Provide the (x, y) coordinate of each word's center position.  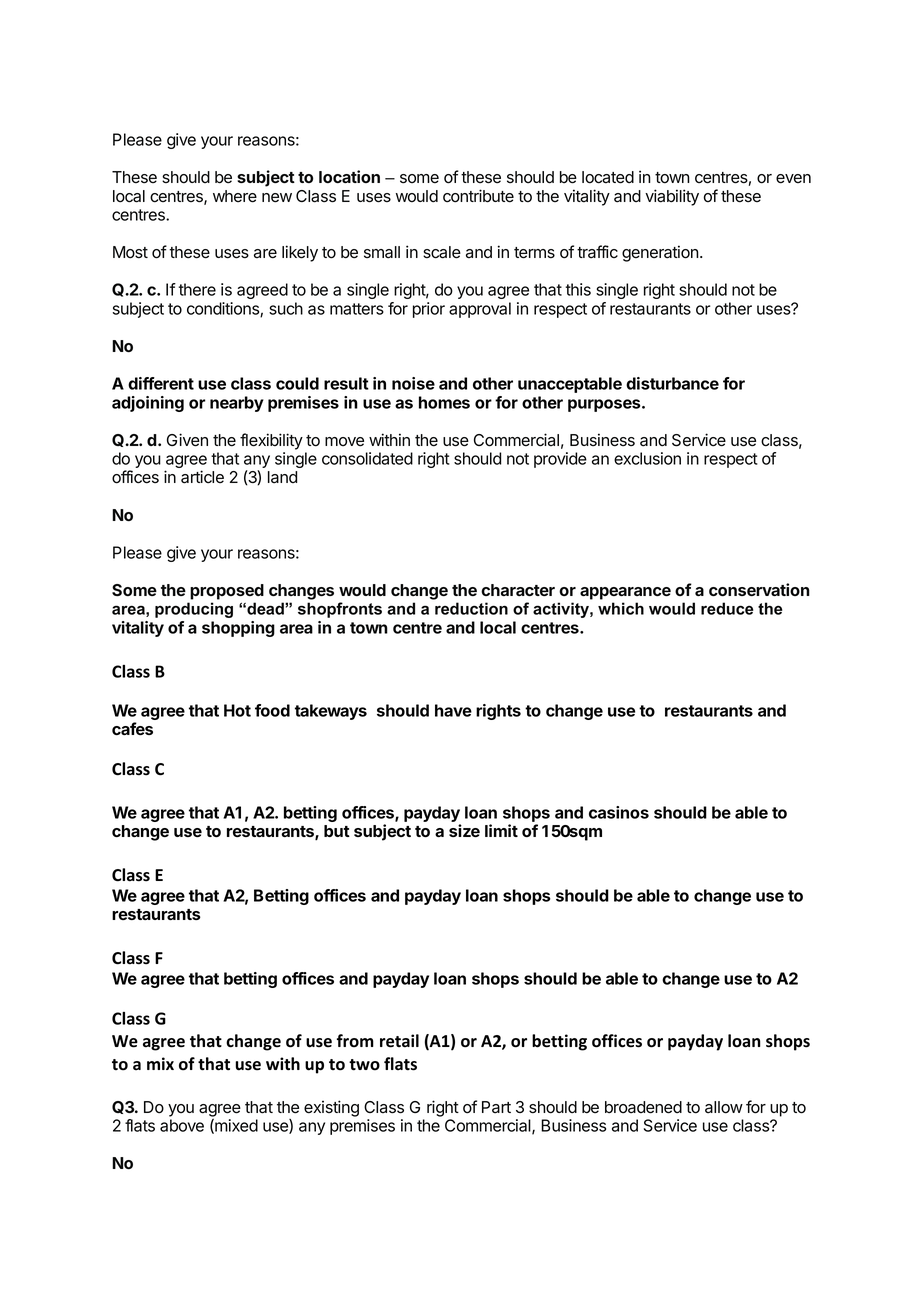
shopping (238, 629)
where (235, 196)
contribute (478, 196)
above (182, 1125)
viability (672, 197)
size (464, 830)
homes (444, 402)
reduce (727, 608)
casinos (619, 812)
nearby (237, 404)
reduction (471, 608)
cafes (132, 728)
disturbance (672, 383)
